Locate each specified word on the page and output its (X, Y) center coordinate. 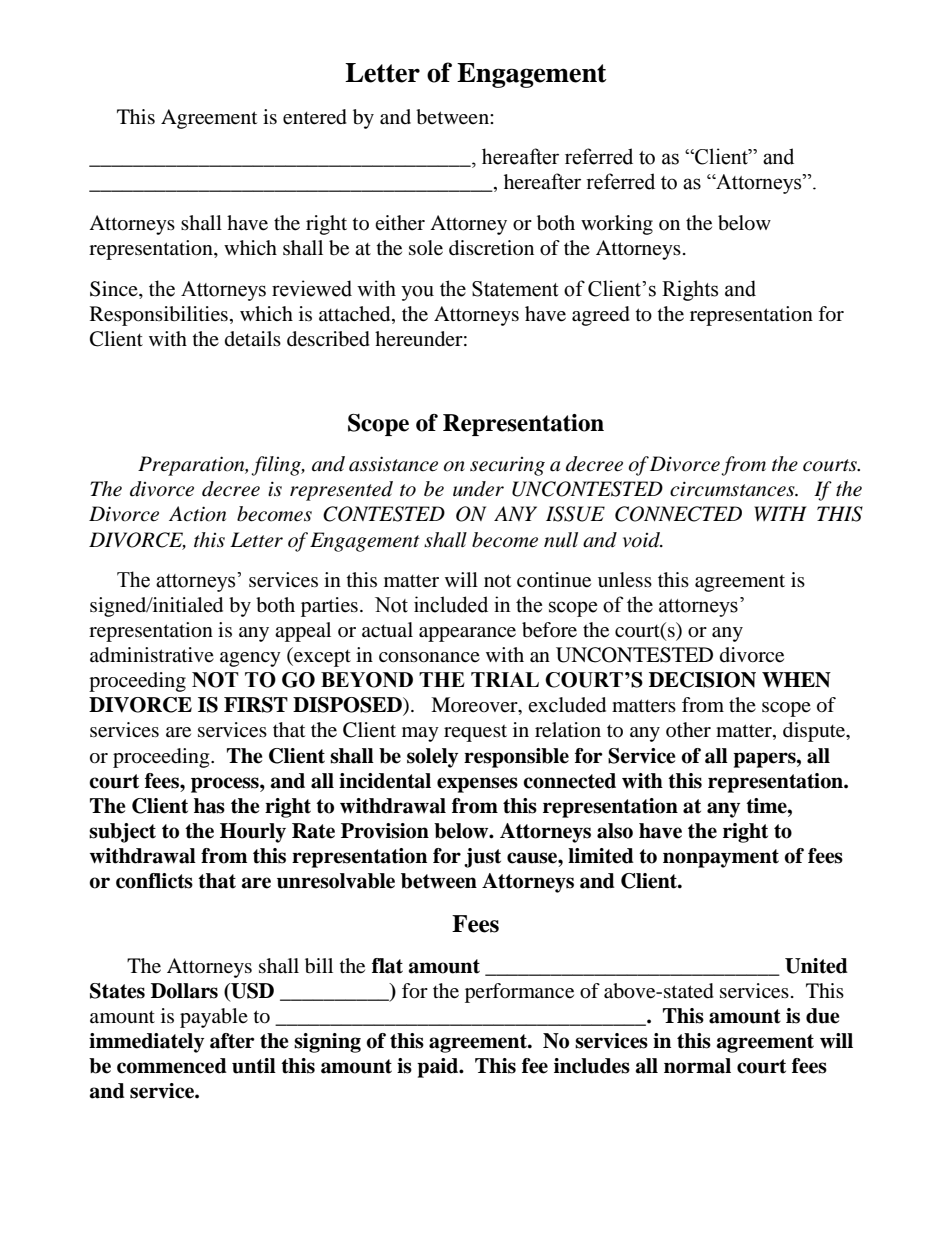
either (400, 223)
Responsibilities (159, 316)
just (482, 858)
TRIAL (505, 679)
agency (250, 659)
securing (507, 466)
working (617, 225)
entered (315, 117)
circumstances (733, 489)
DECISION (702, 680)
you (417, 293)
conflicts (154, 881)
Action (197, 514)
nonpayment (721, 858)
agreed (601, 316)
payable (214, 1018)
